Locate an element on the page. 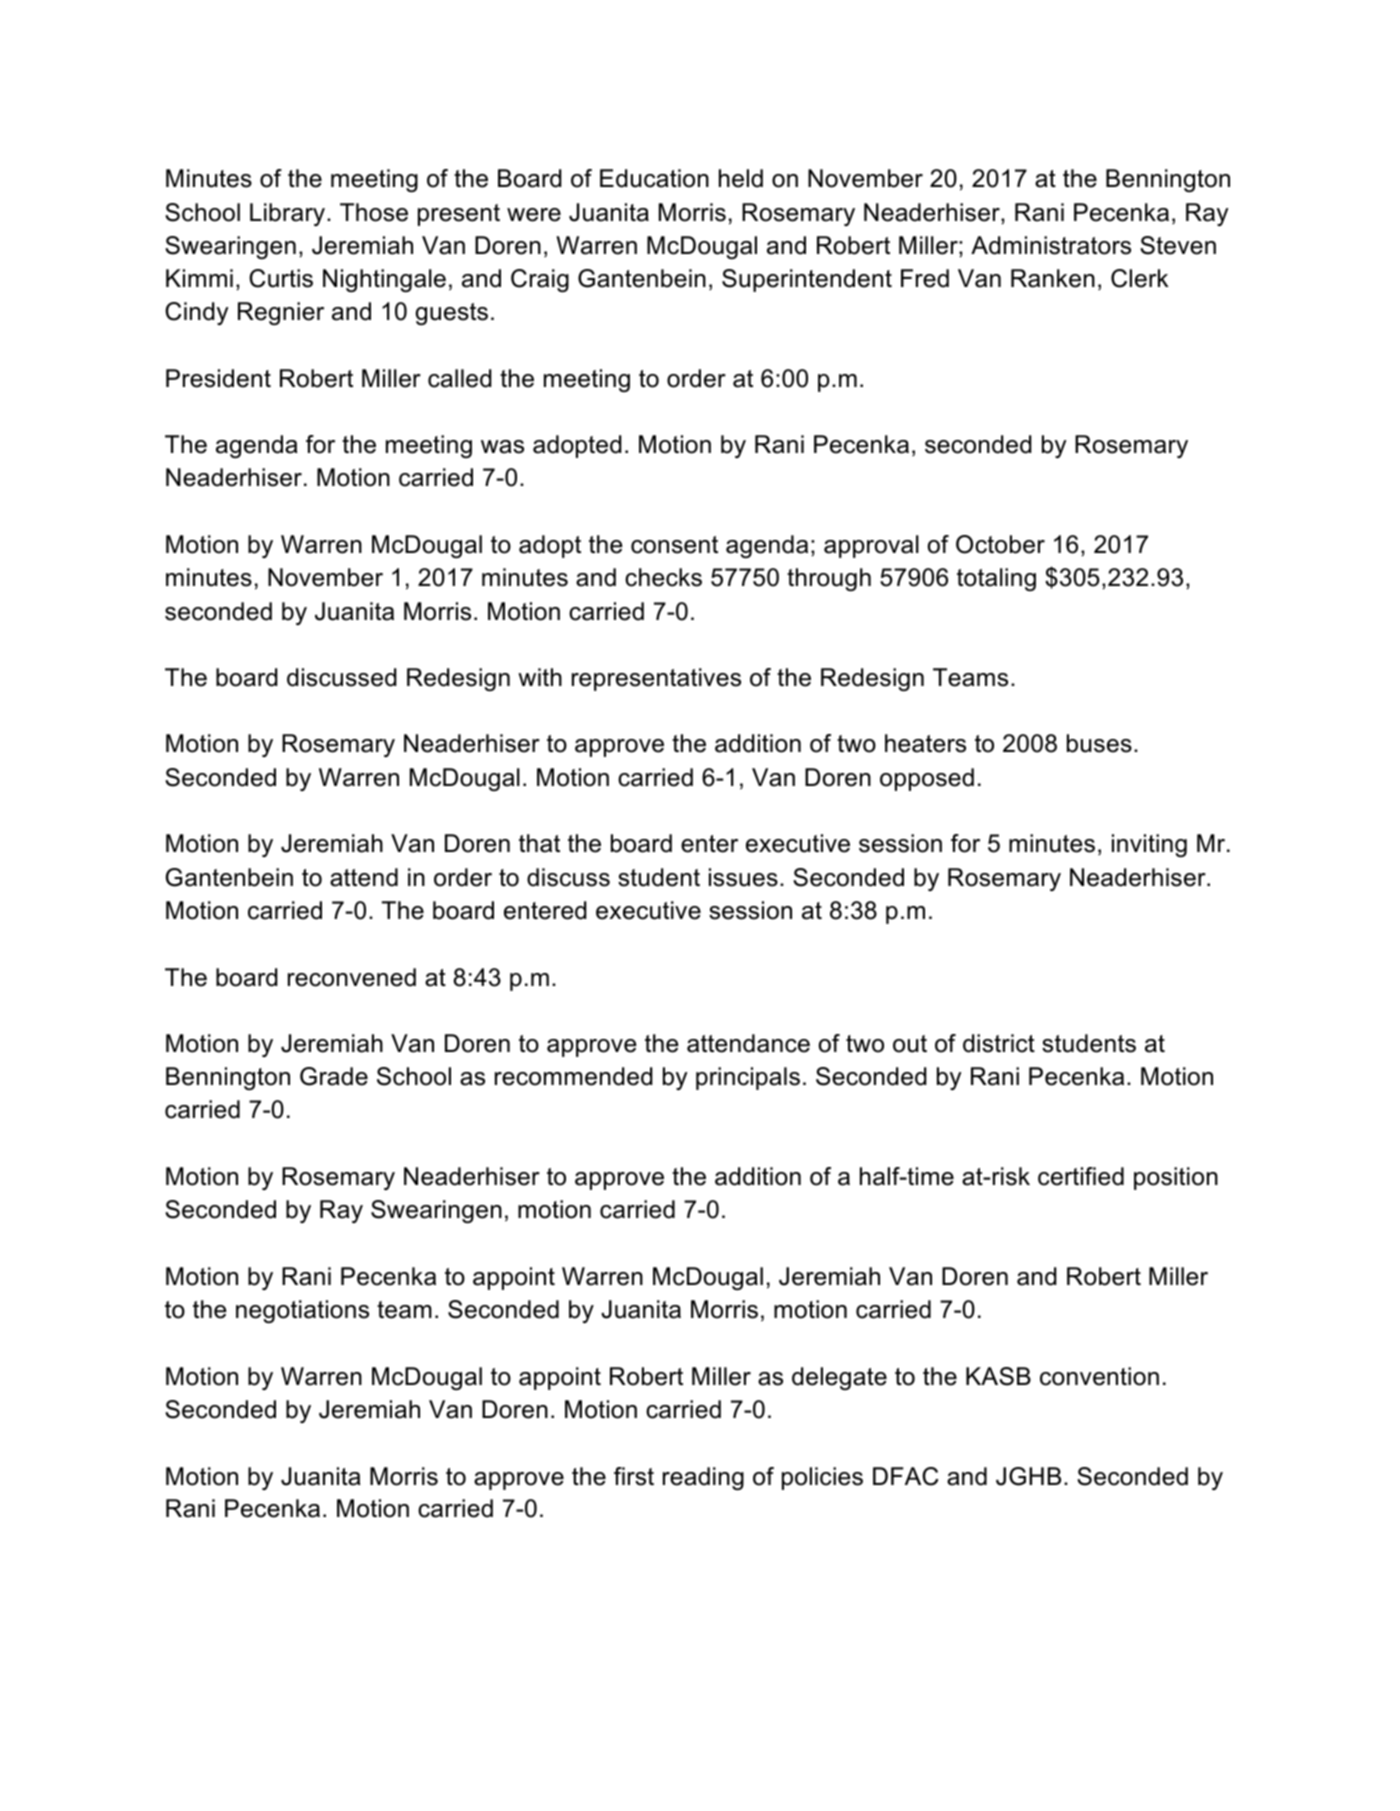 This document has width=1400, height=1811. negotiations is located at coordinates (302, 1311).
